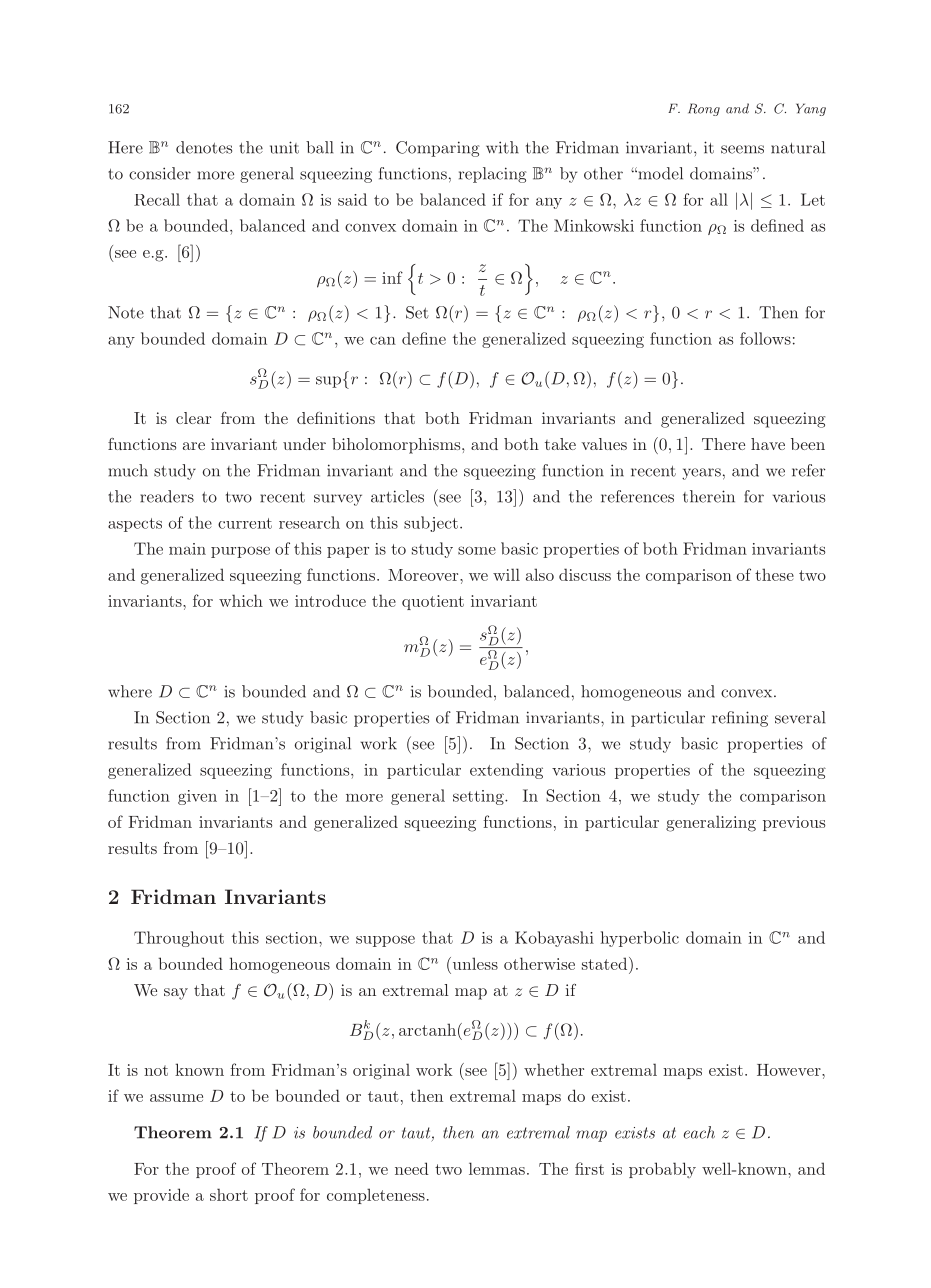 The width and height of the page is (931, 1288). Describe the element at coordinates (699, 1132) in the page. I see `each` at that location.
